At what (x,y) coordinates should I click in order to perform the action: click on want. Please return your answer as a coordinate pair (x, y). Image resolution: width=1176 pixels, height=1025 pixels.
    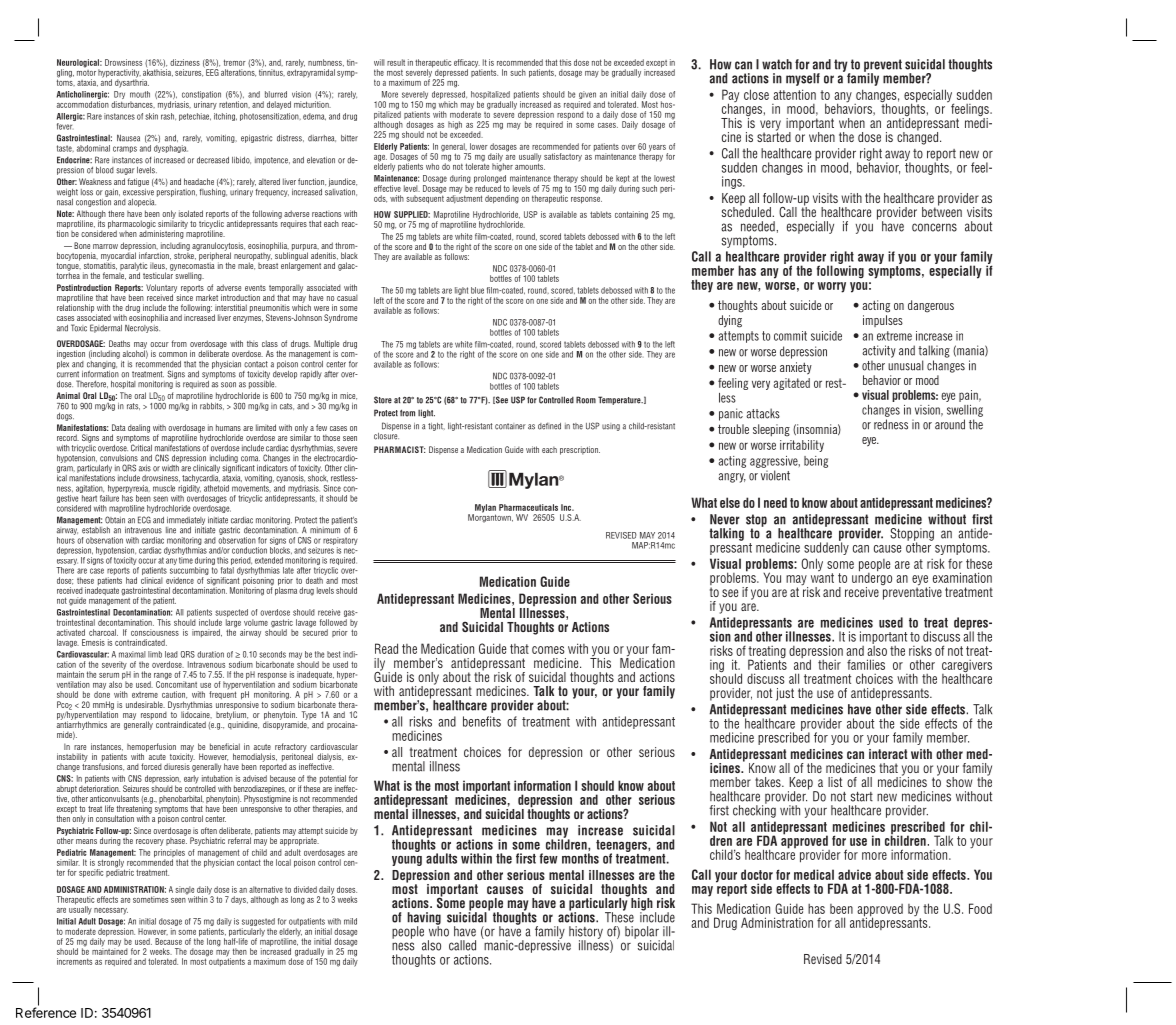
    Looking at the image, I should click on (822, 577).
